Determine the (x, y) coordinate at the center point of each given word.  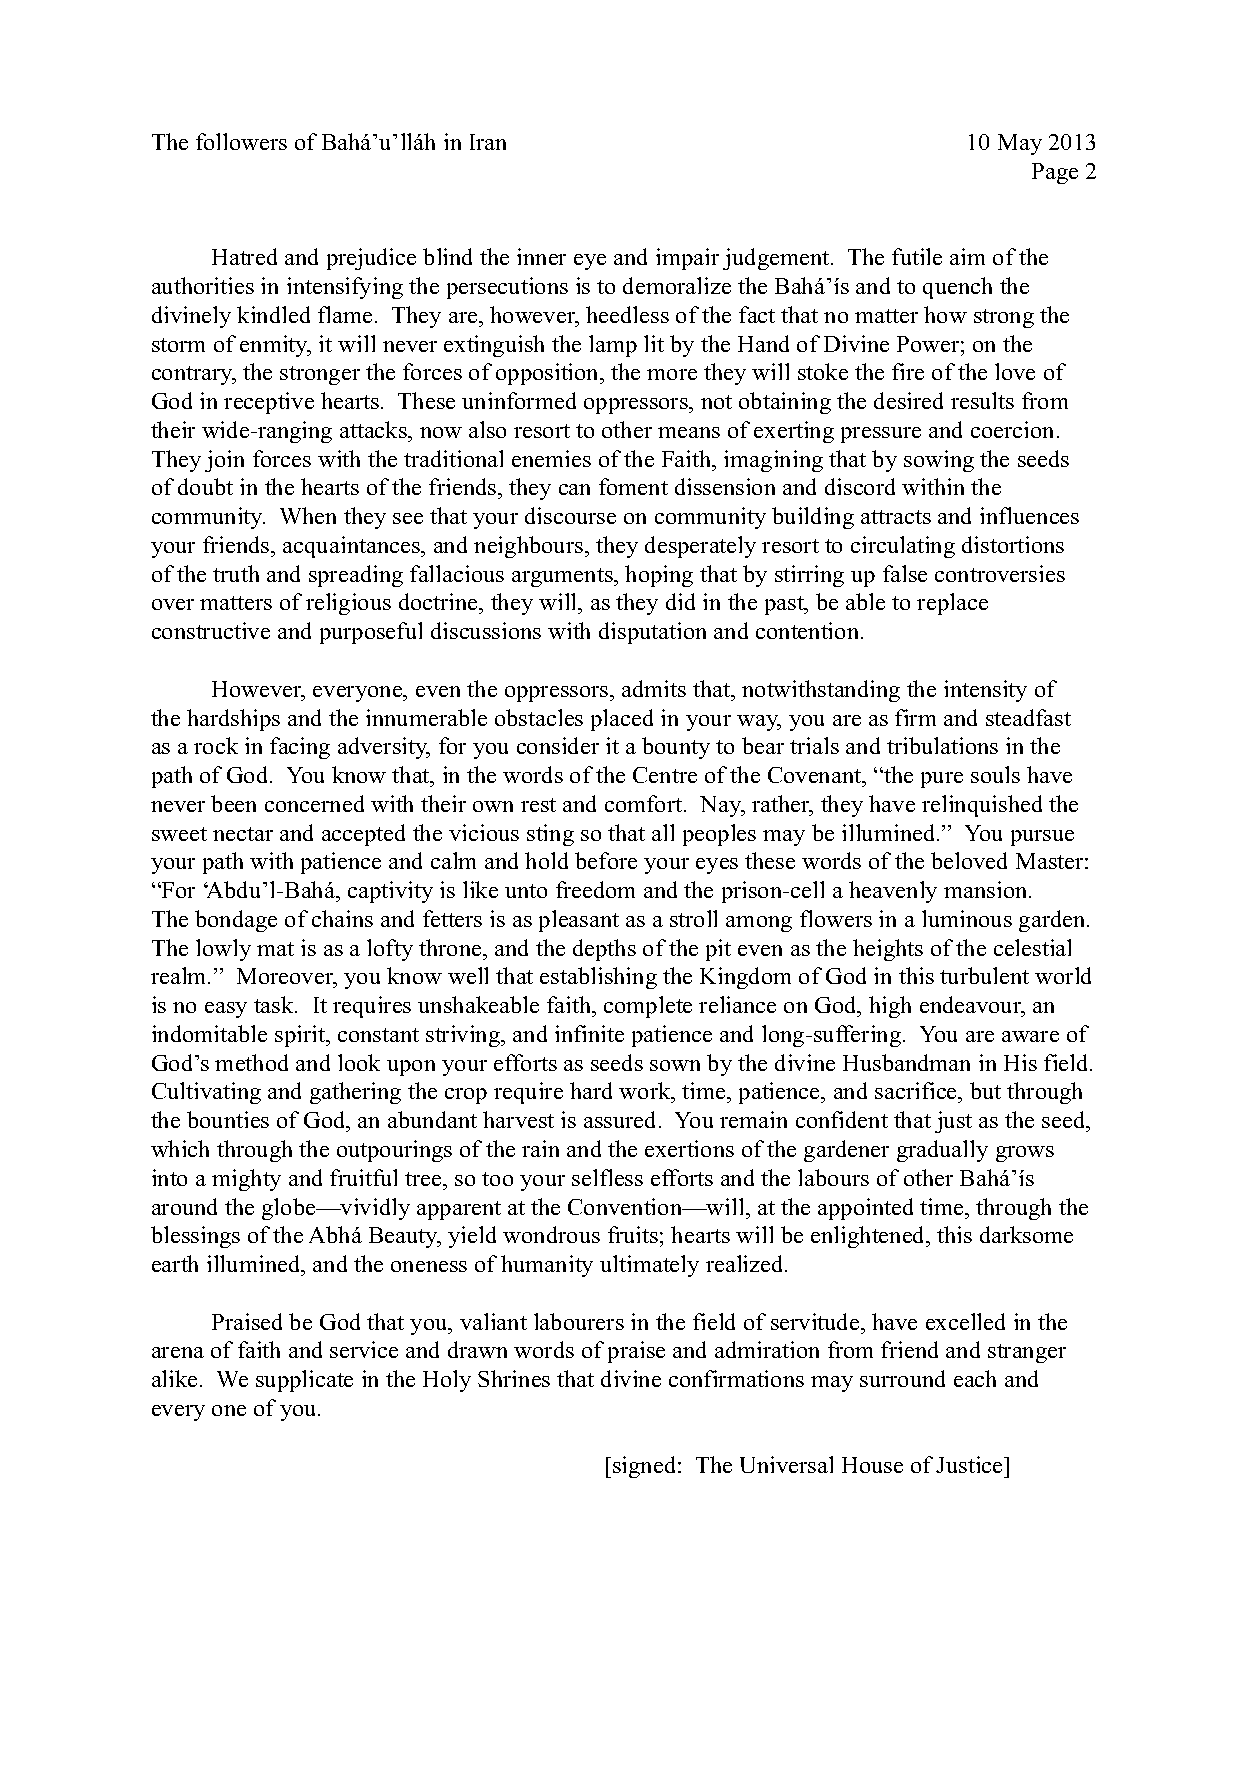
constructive (211, 630)
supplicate (304, 1381)
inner (541, 256)
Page (1055, 173)
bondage (236, 921)
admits (654, 688)
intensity (985, 691)
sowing (939, 461)
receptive (269, 403)
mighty (246, 1180)
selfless (607, 1177)
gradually (942, 1151)
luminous (967, 918)
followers (241, 141)
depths (604, 950)
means (689, 432)
